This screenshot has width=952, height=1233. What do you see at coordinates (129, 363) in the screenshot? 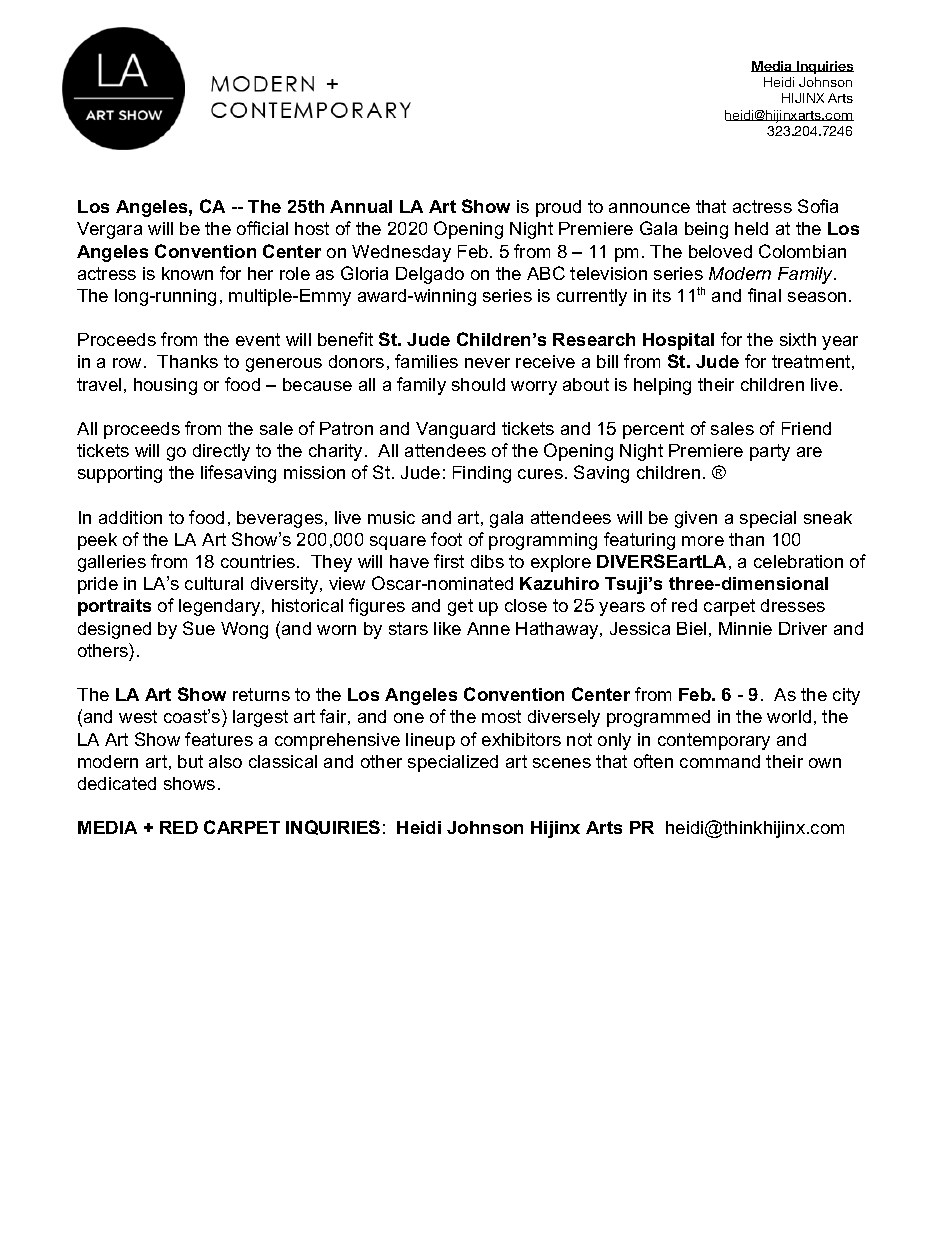
I see `row` at bounding box center [129, 363].
